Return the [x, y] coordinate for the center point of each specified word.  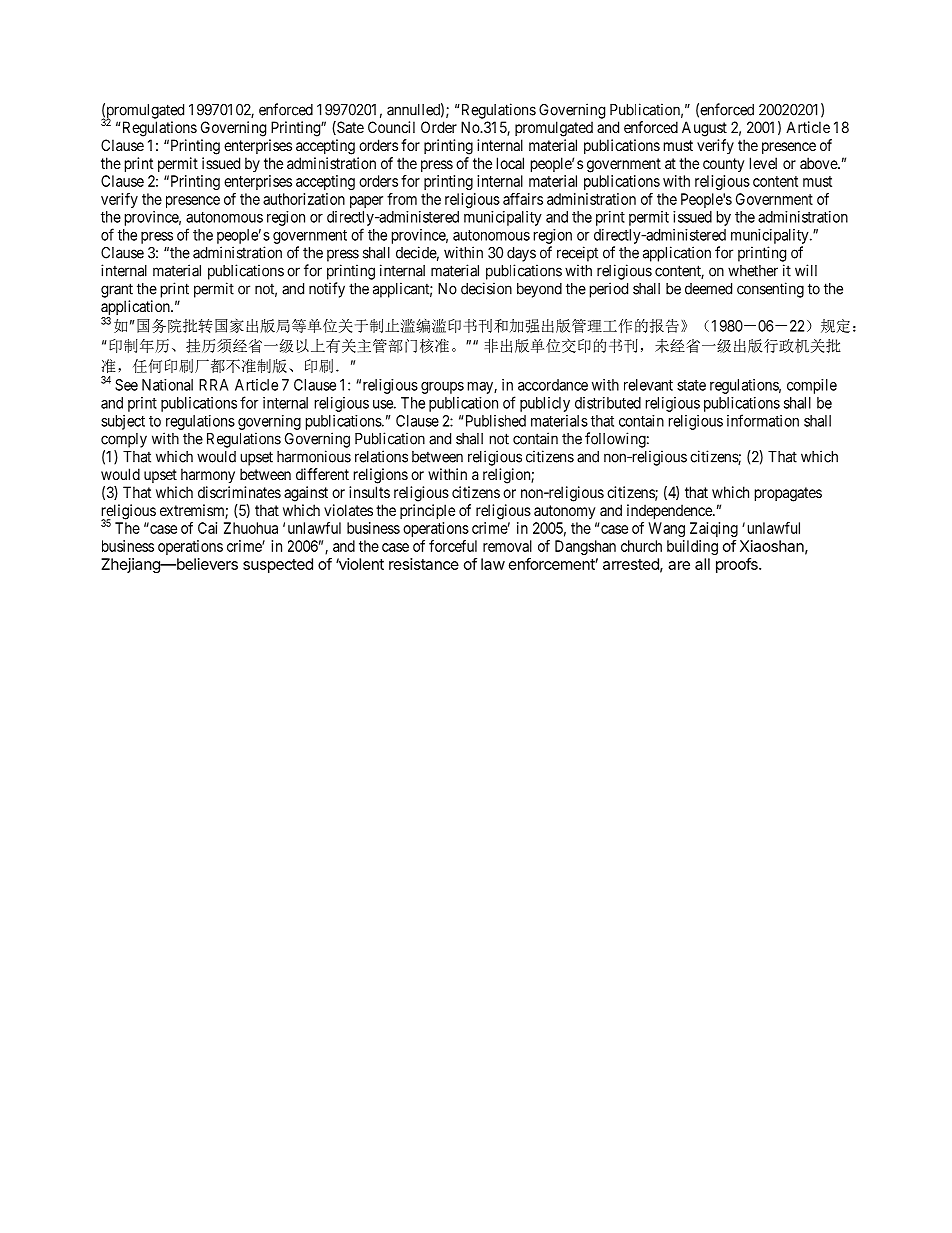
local [510, 163]
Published [494, 421]
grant [117, 290]
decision [486, 288]
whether [753, 271]
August [704, 129]
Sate [349, 128]
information [763, 420]
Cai [207, 528]
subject [123, 422]
